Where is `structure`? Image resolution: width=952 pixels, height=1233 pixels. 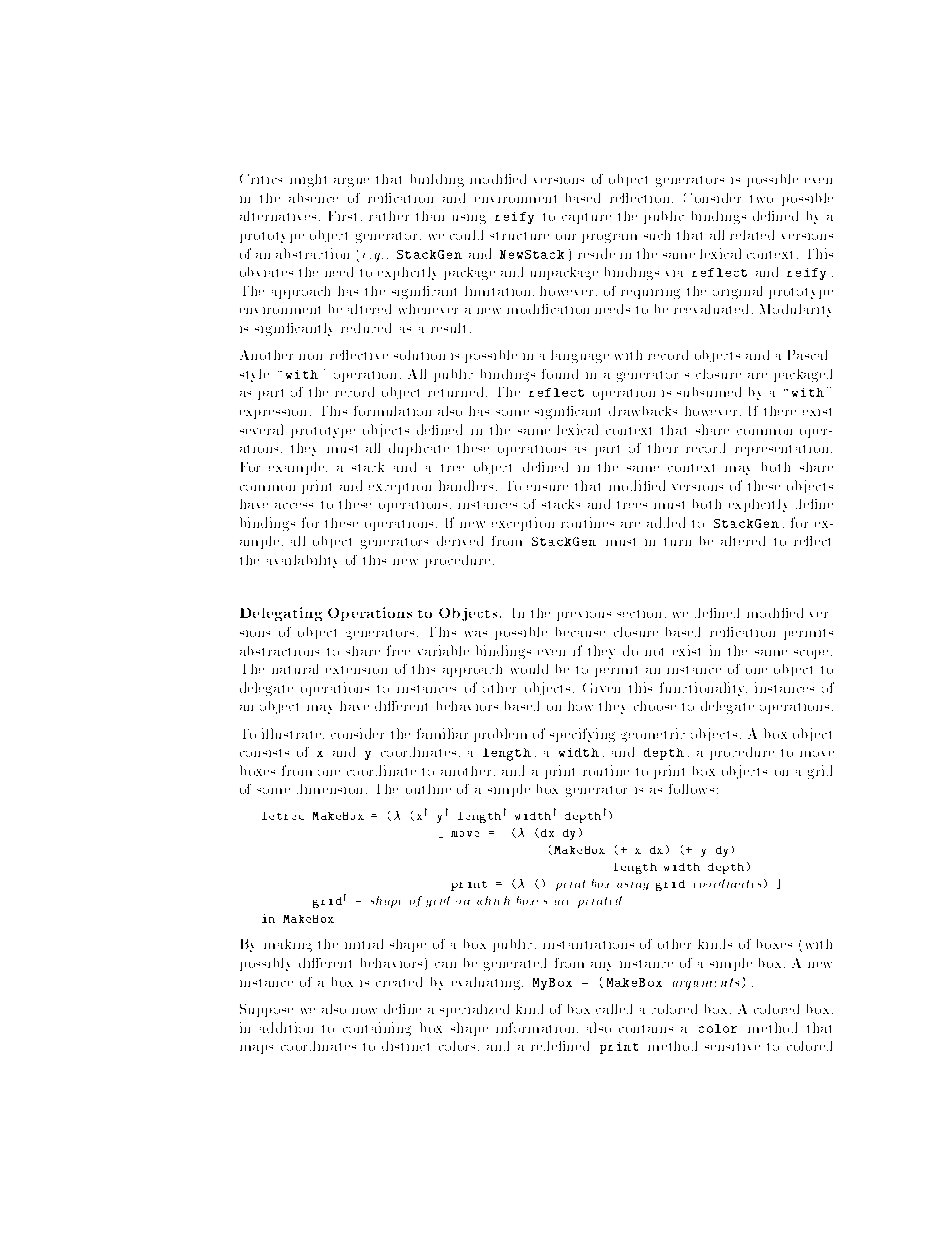 structure is located at coordinates (519, 236).
